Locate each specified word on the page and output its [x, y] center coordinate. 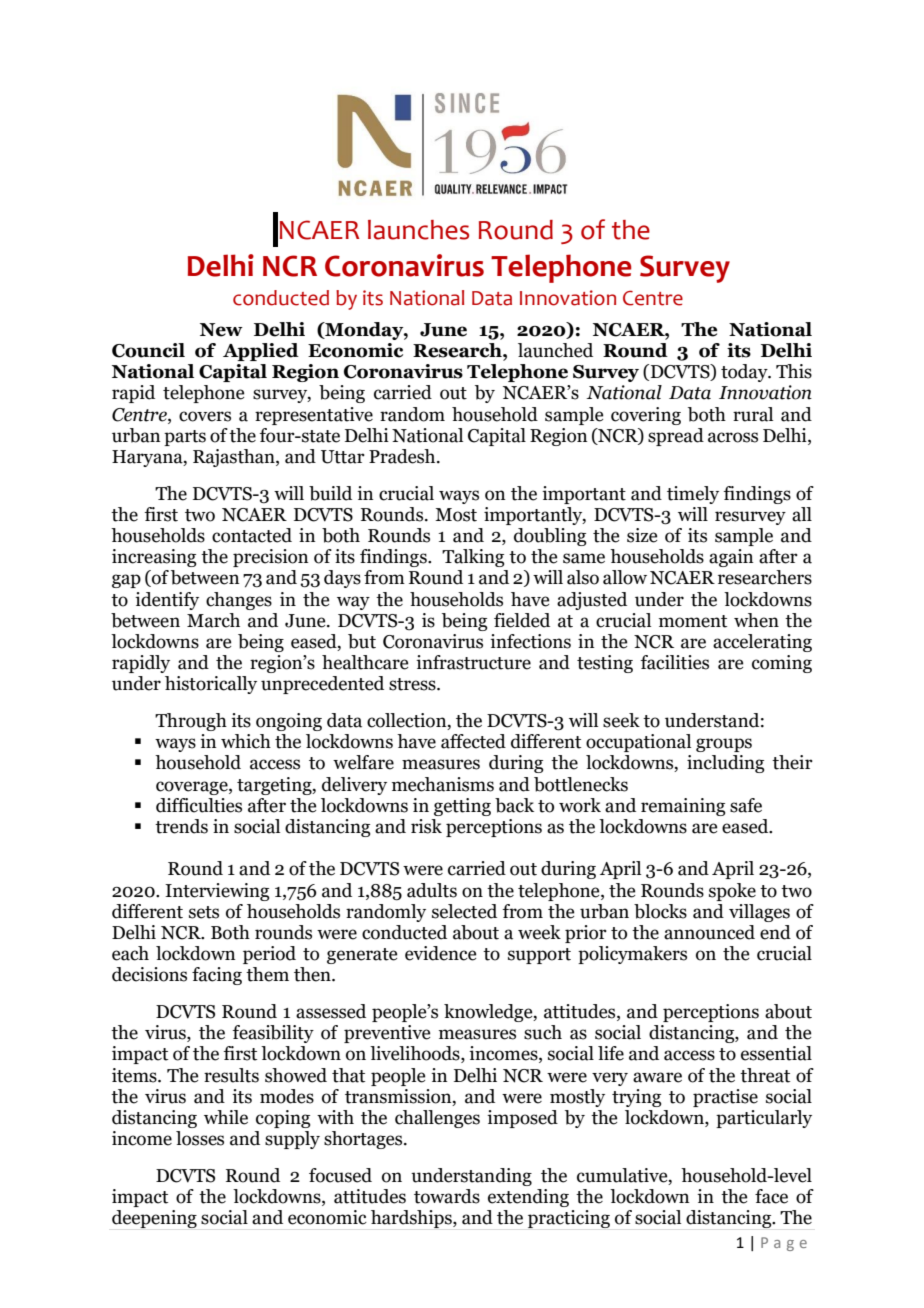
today [745, 373]
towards [447, 1196]
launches [418, 230]
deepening [154, 1219]
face [771, 1196]
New [221, 330]
